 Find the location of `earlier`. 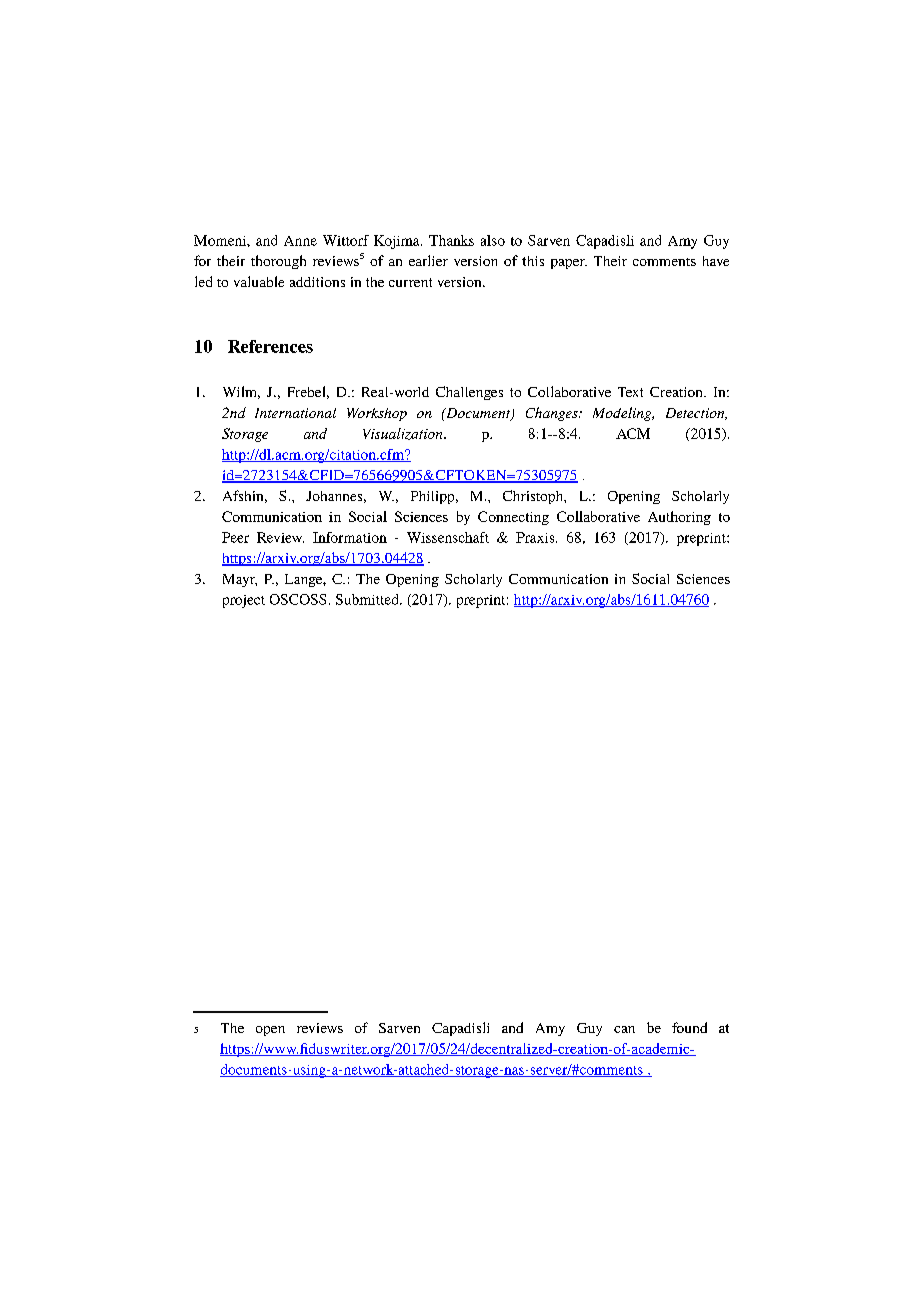

earlier is located at coordinates (428, 260).
